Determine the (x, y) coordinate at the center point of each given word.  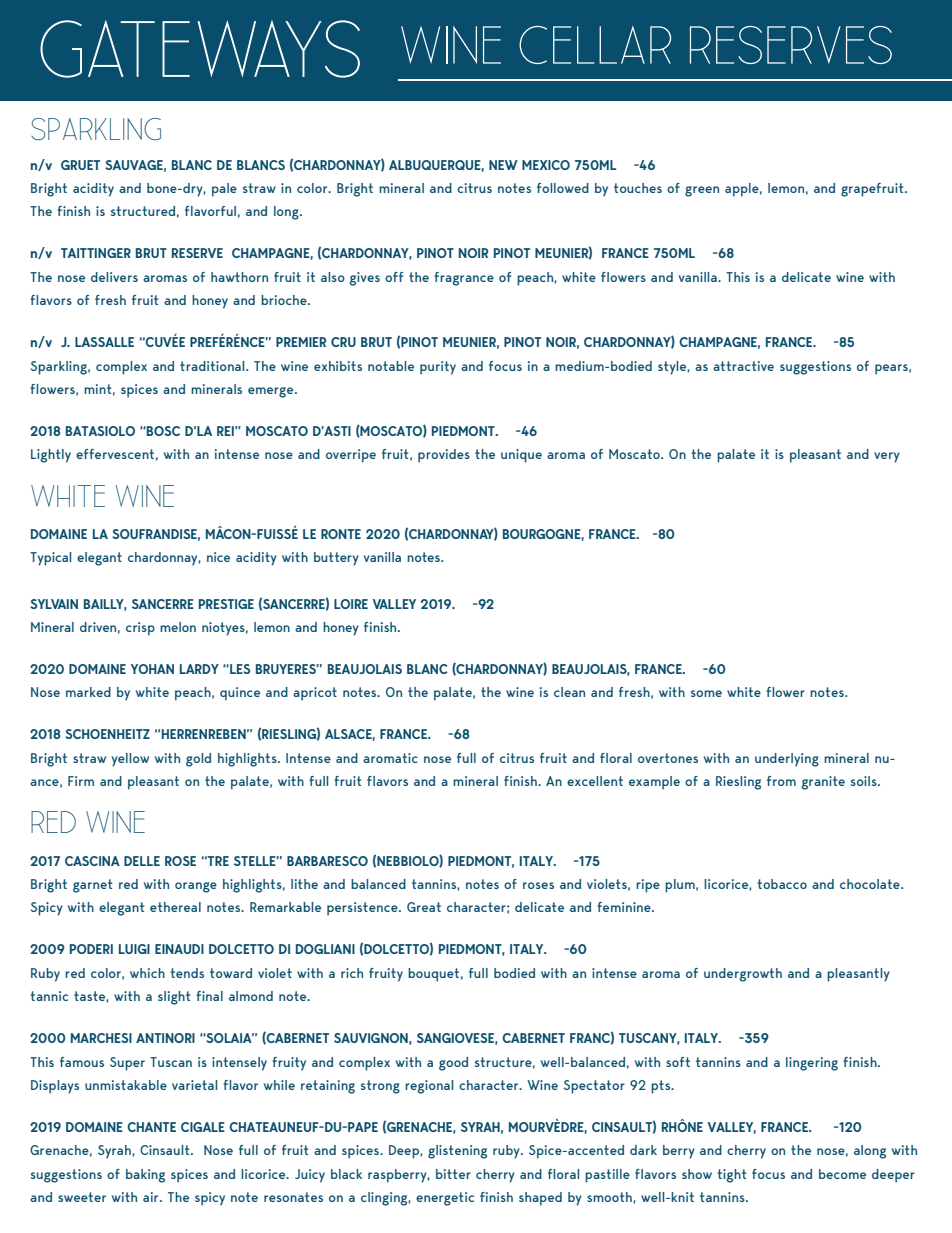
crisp (140, 629)
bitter (453, 1174)
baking (145, 1176)
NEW (503, 165)
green (702, 191)
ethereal (175, 907)
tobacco (782, 884)
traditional (213, 366)
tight (731, 1176)
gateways (200, 49)
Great (424, 907)
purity (438, 368)
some (706, 693)
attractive (743, 366)
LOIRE (351, 604)
